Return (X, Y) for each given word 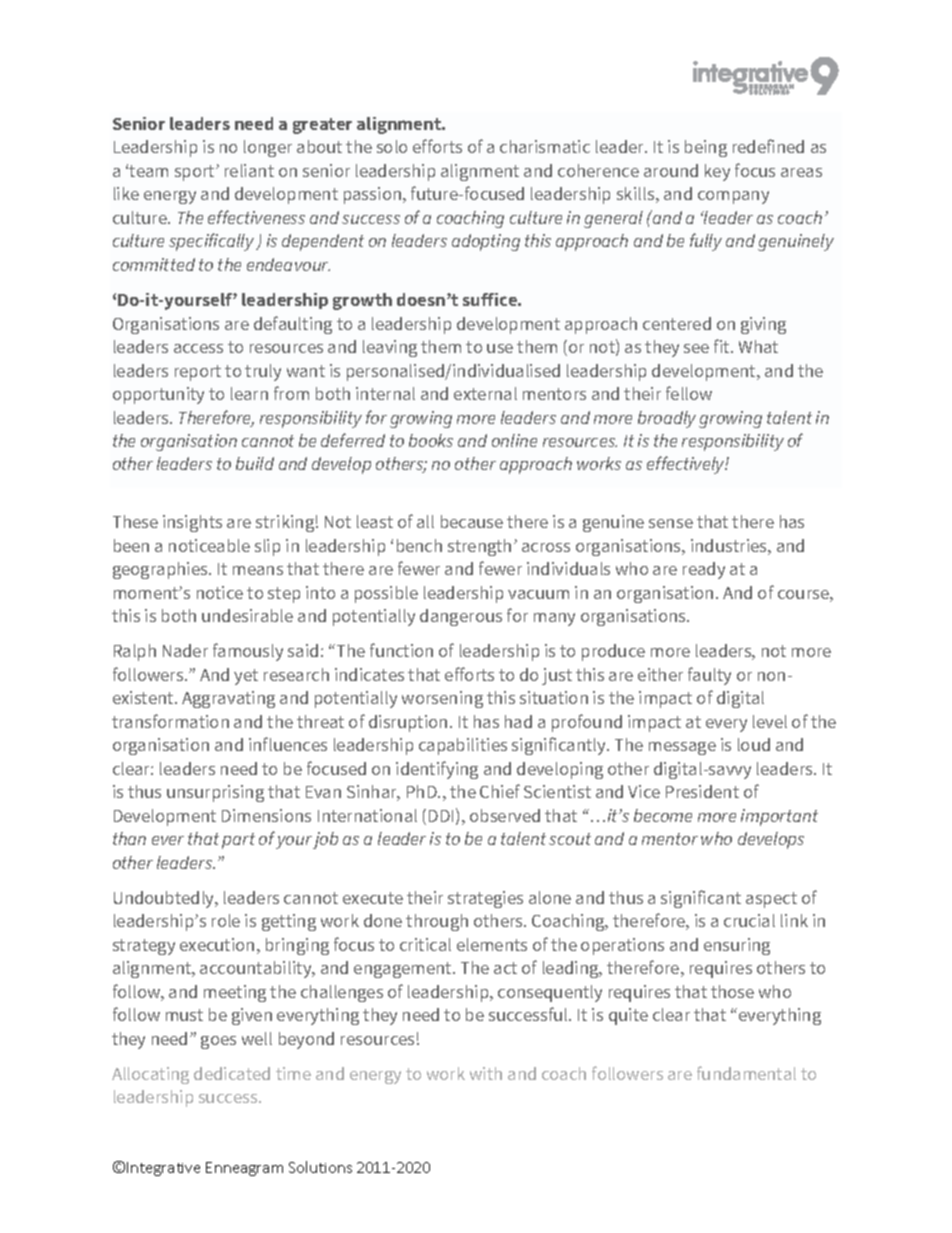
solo (392, 146)
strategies (485, 899)
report (198, 373)
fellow (689, 393)
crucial (749, 920)
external (485, 393)
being (706, 148)
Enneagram (244, 1169)
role (226, 920)
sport (196, 173)
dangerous (461, 617)
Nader (185, 650)
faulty (709, 676)
